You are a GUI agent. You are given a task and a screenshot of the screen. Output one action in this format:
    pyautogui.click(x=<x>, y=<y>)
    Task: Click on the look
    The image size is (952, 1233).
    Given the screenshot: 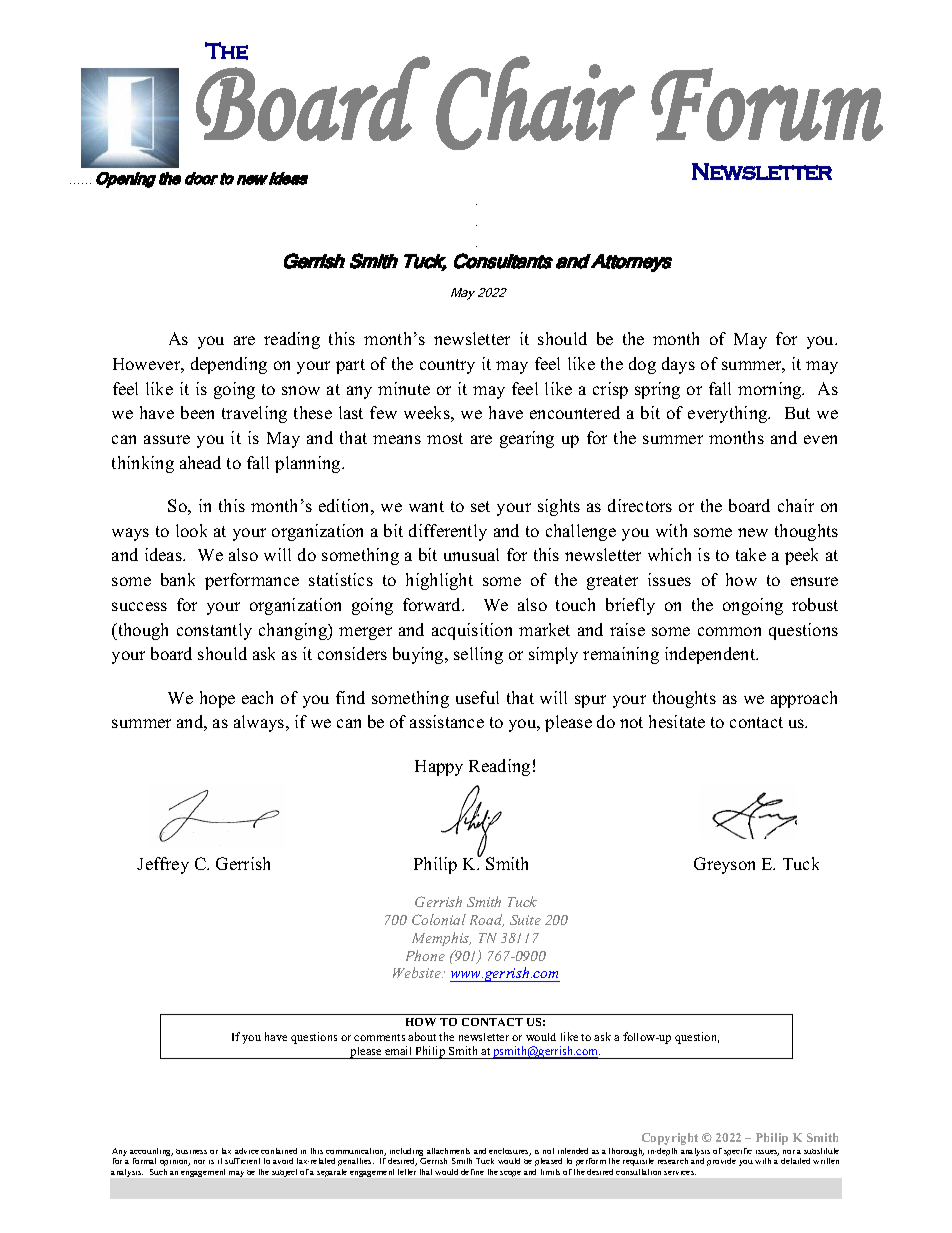 What is the action you would take?
    pyautogui.click(x=191, y=530)
